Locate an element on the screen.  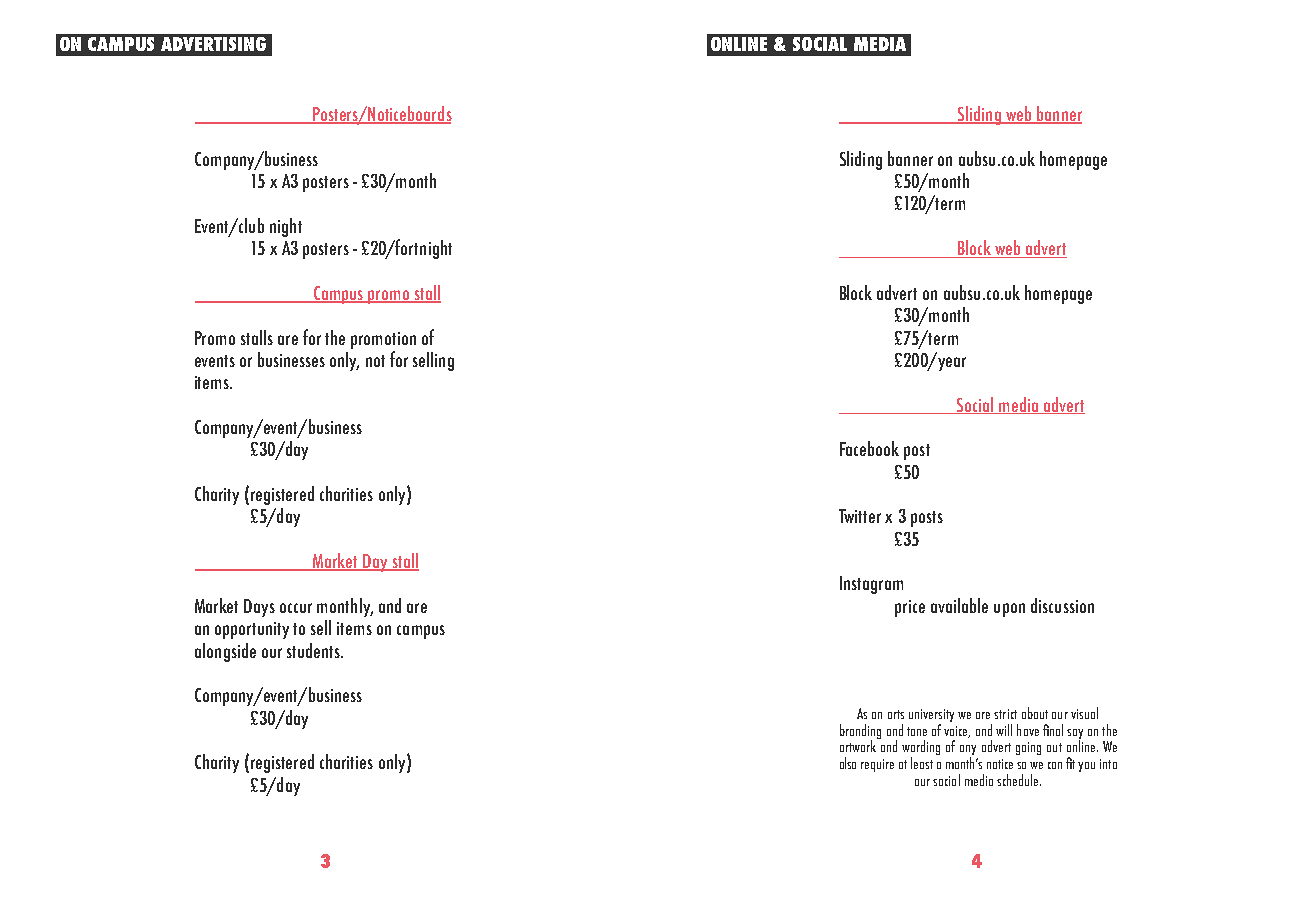
Instagram is located at coordinates (871, 585).
